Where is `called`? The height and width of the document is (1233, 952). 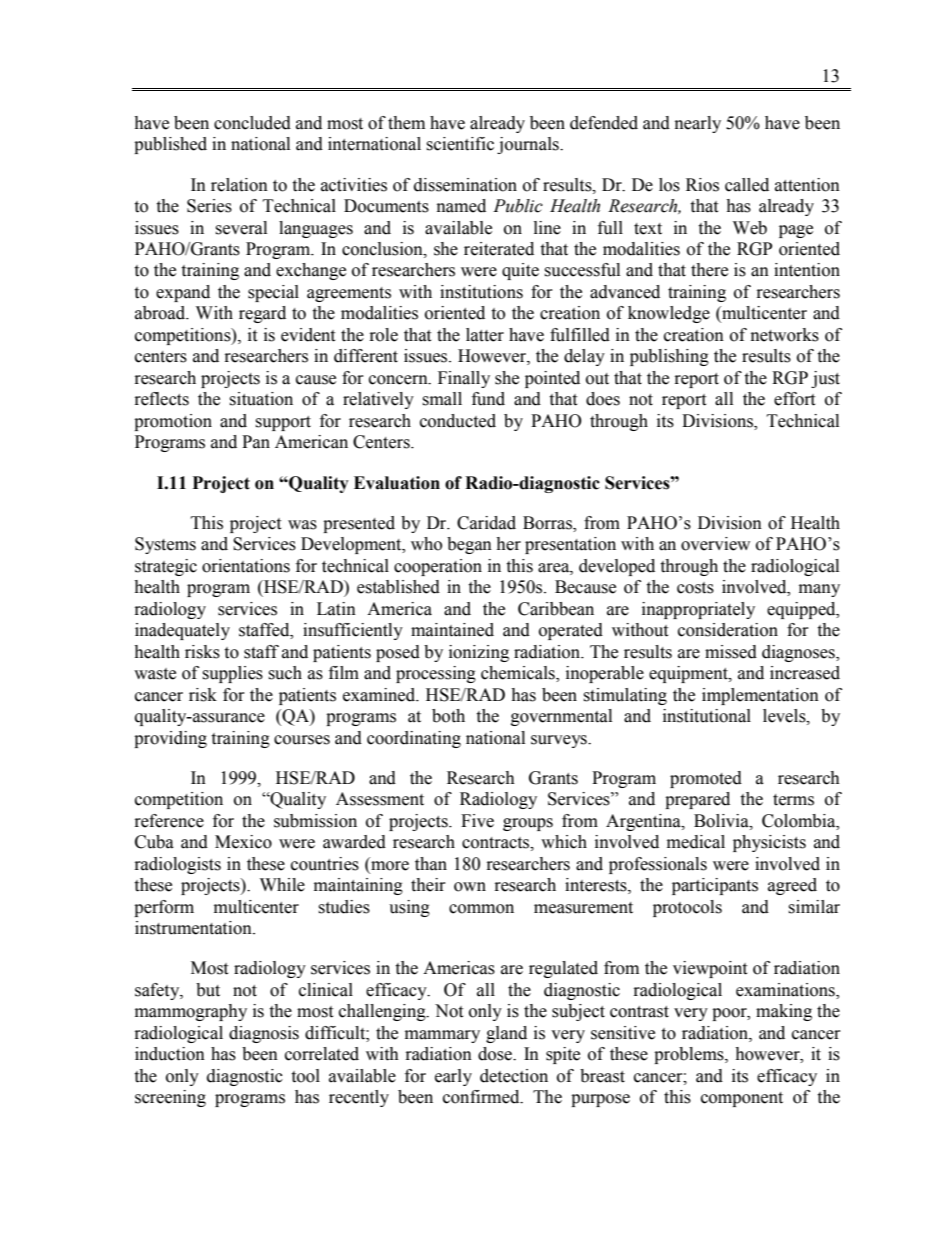 called is located at coordinates (747, 185).
